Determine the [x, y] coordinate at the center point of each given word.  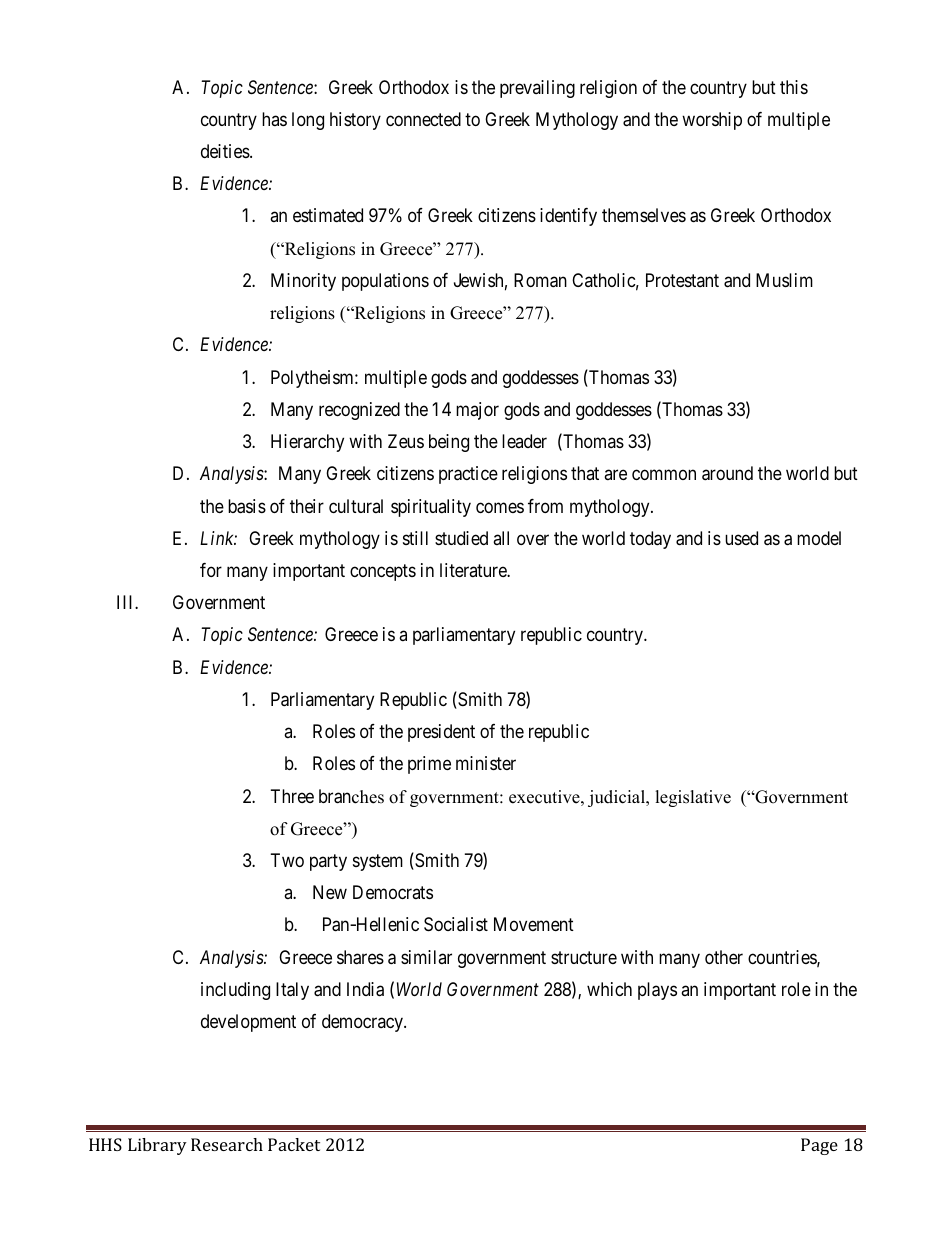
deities [226, 151]
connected [423, 119]
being [449, 443]
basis [247, 506]
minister [486, 763]
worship [712, 121]
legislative [693, 798]
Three [292, 796]
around [727, 473]
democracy [363, 1023]
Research [227, 1144]
